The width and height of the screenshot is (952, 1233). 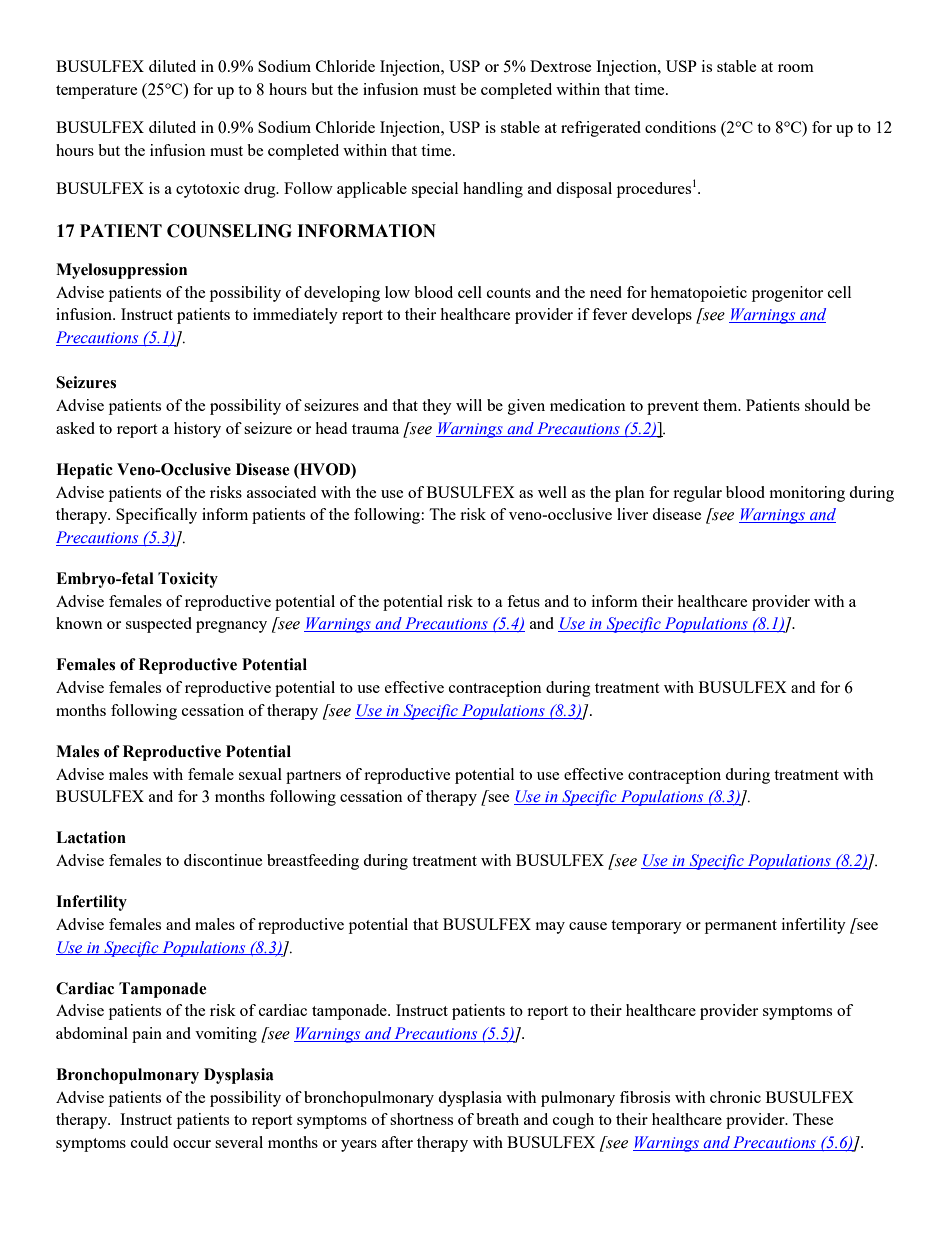 I want to click on temperature, so click(x=96, y=92).
